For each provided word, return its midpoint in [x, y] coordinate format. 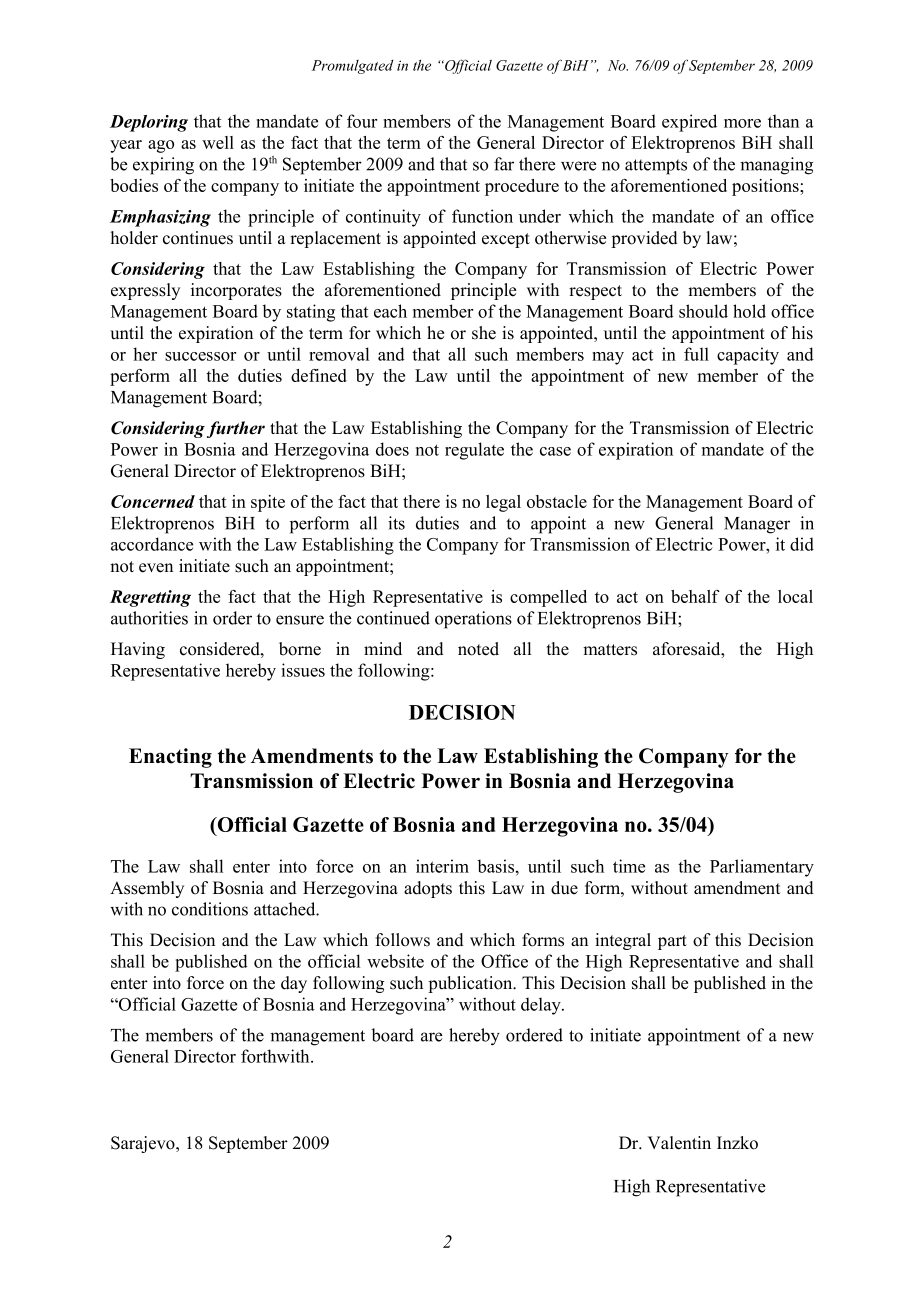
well [218, 142]
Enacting [170, 758]
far [504, 164]
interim [442, 866]
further [236, 429]
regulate [474, 451]
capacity [748, 356]
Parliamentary [762, 868]
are [432, 1037]
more [742, 123]
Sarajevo [144, 1144]
